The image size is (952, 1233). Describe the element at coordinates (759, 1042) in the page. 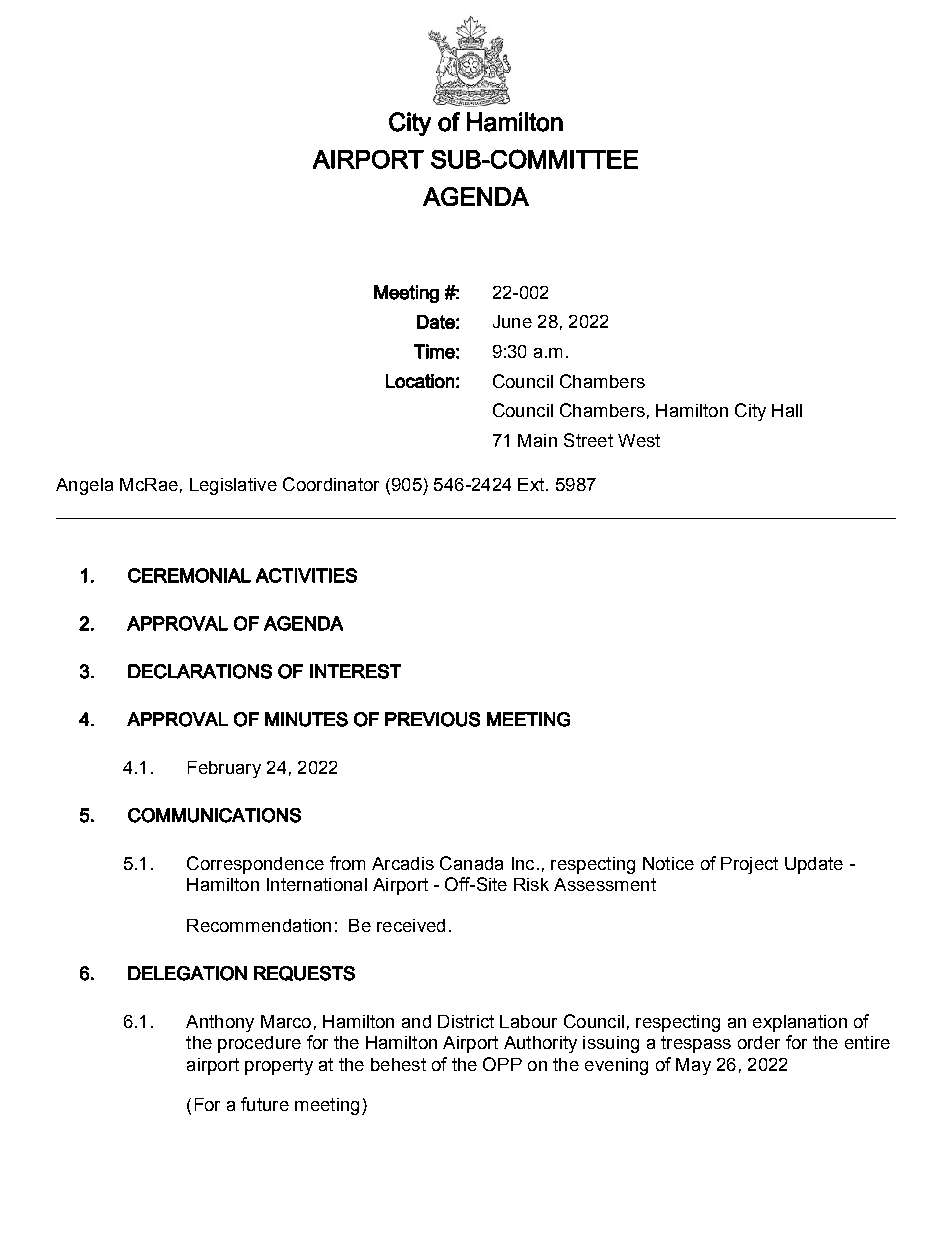

I see `order` at that location.
